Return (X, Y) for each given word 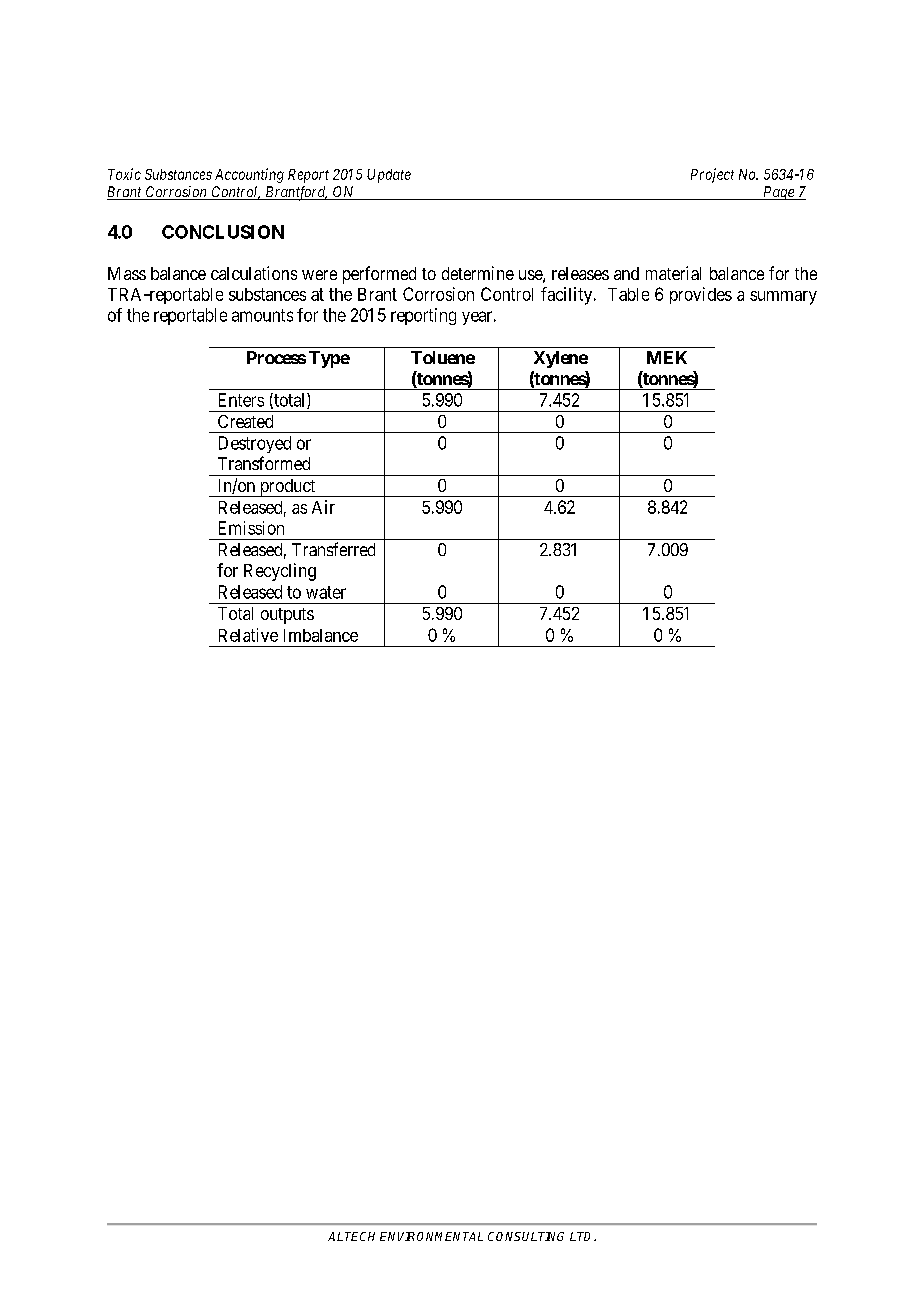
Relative (248, 635)
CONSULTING (526, 1236)
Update (389, 176)
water (326, 592)
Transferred (333, 549)
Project (712, 175)
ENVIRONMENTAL (431, 1236)
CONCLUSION (223, 232)
